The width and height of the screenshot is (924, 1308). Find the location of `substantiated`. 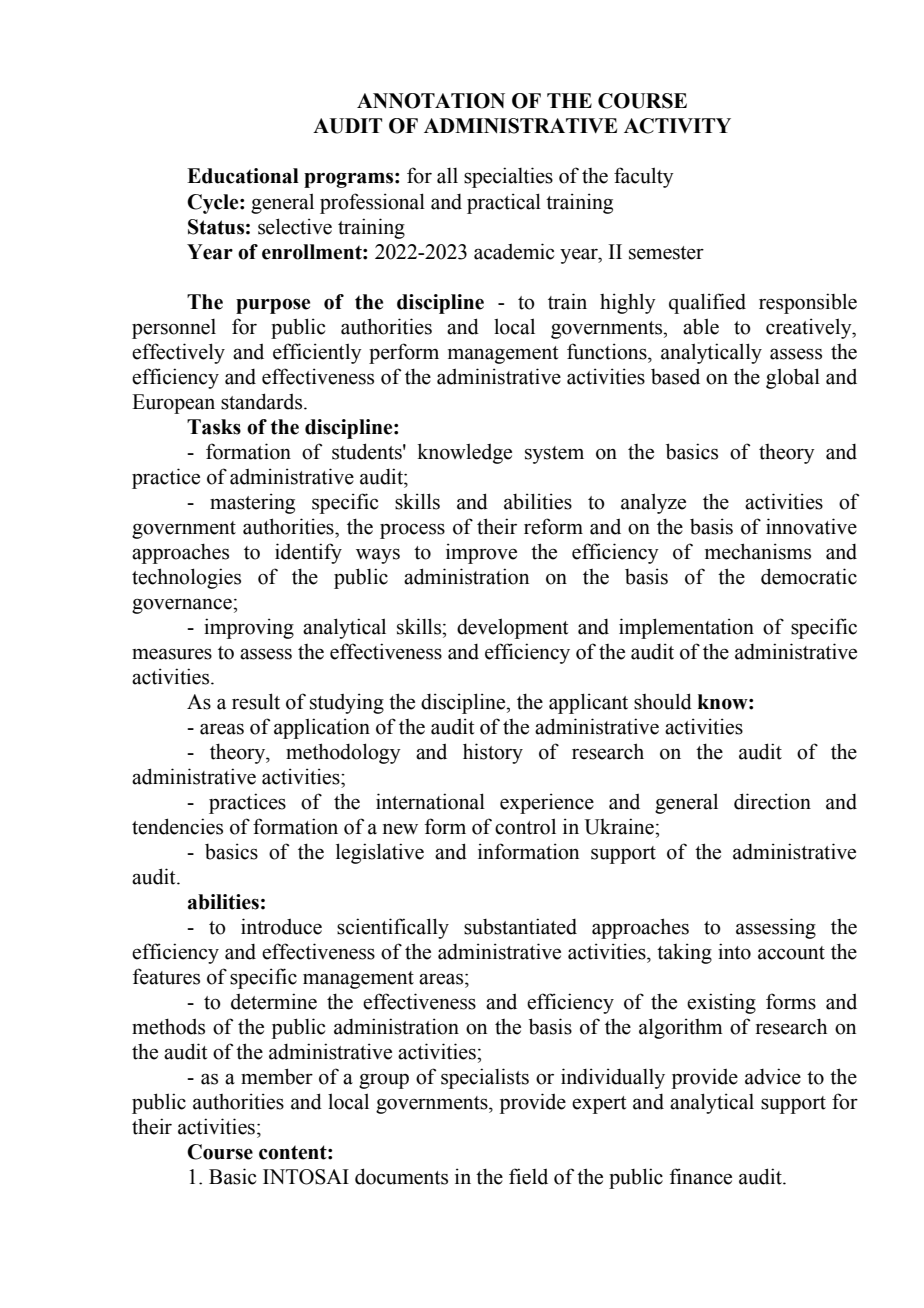

substantiated is located at coordinates (520, 926).
